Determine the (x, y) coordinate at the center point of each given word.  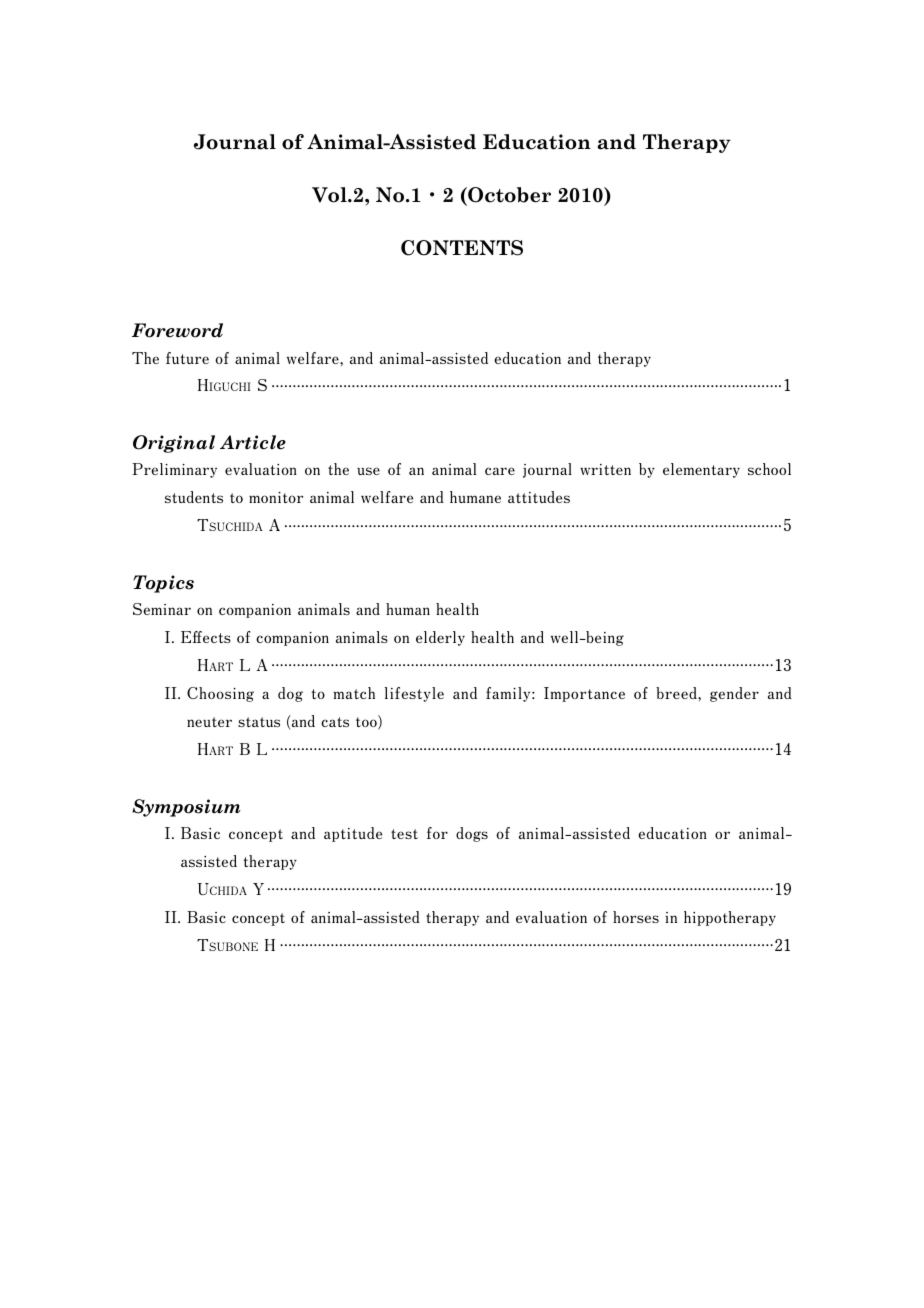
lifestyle (414, 694)
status (259, 722)
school (769, 469)
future (187, 358)
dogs (472, 834)
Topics (163, 584)
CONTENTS (462, 248)
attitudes (539, 497)
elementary (701, 470)
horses (636, 917)
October (508, 196)
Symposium (186, 808)
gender (734, 694)
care (500, 471)
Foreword (177, 330)
